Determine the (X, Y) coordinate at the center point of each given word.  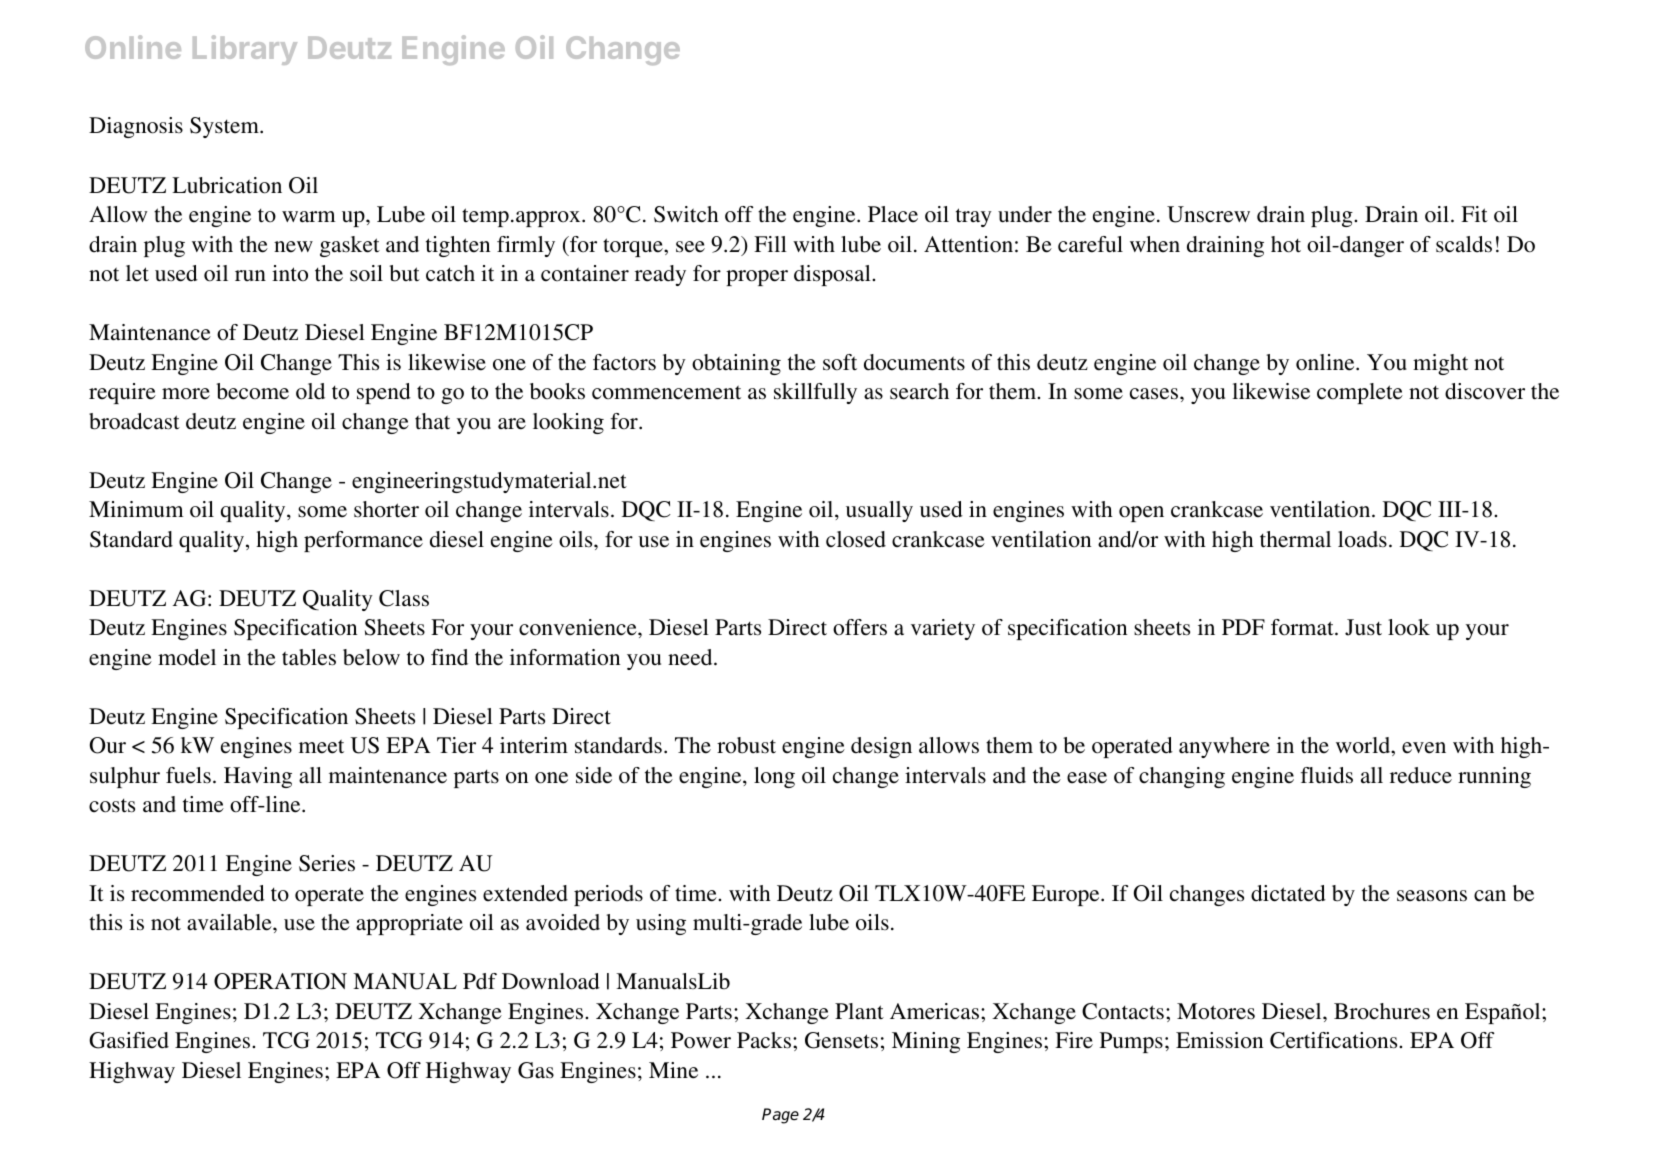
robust (746, 745)
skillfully (815, 393)
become (252, 391)
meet (321, 746)
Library (245, 50)
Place (893, 214)
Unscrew (1208, 214)
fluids (1327, 775)
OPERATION (280, 981)
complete (1360, 393)
